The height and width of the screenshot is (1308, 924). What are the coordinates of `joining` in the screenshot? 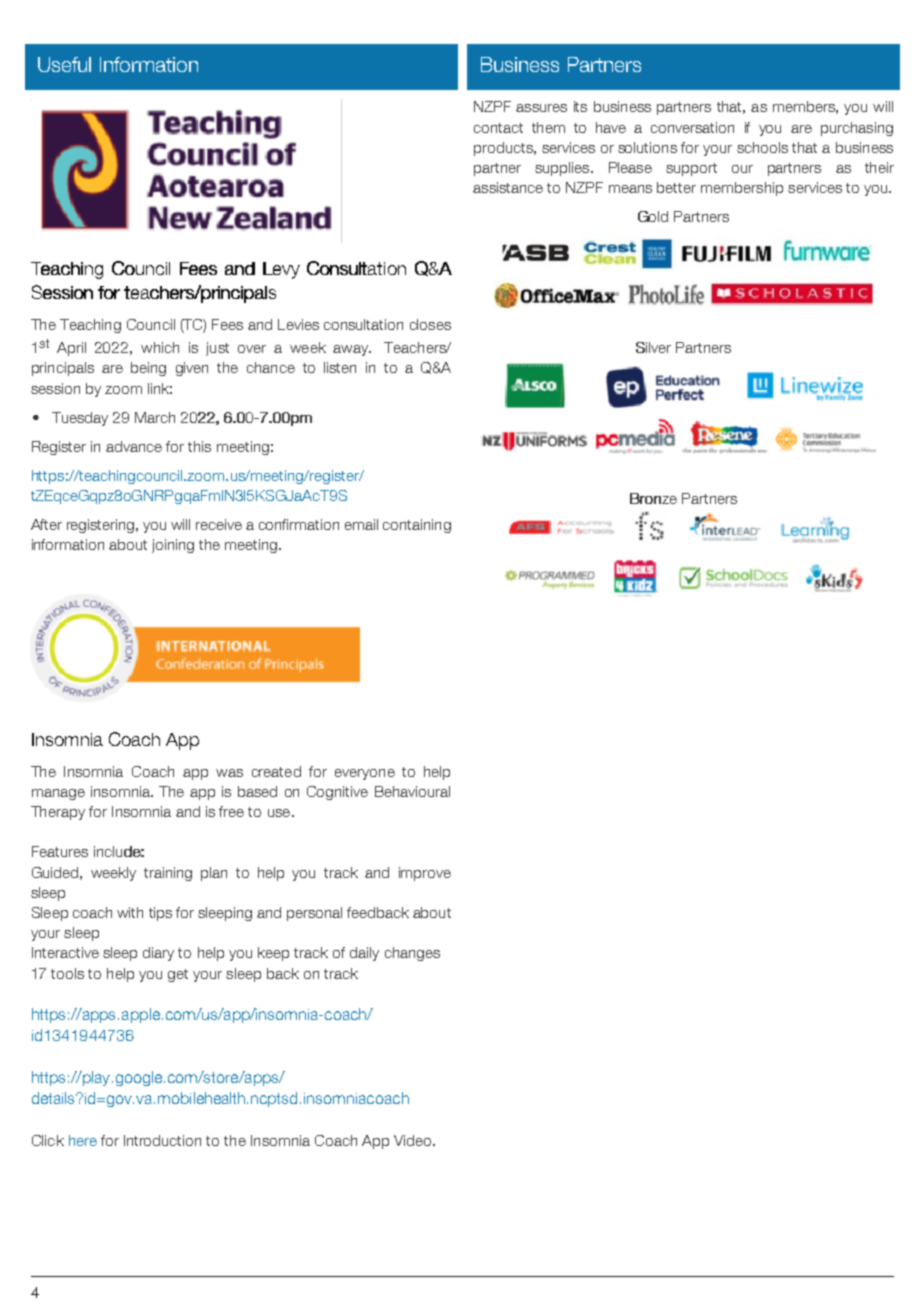 It's located at (173, 546).
